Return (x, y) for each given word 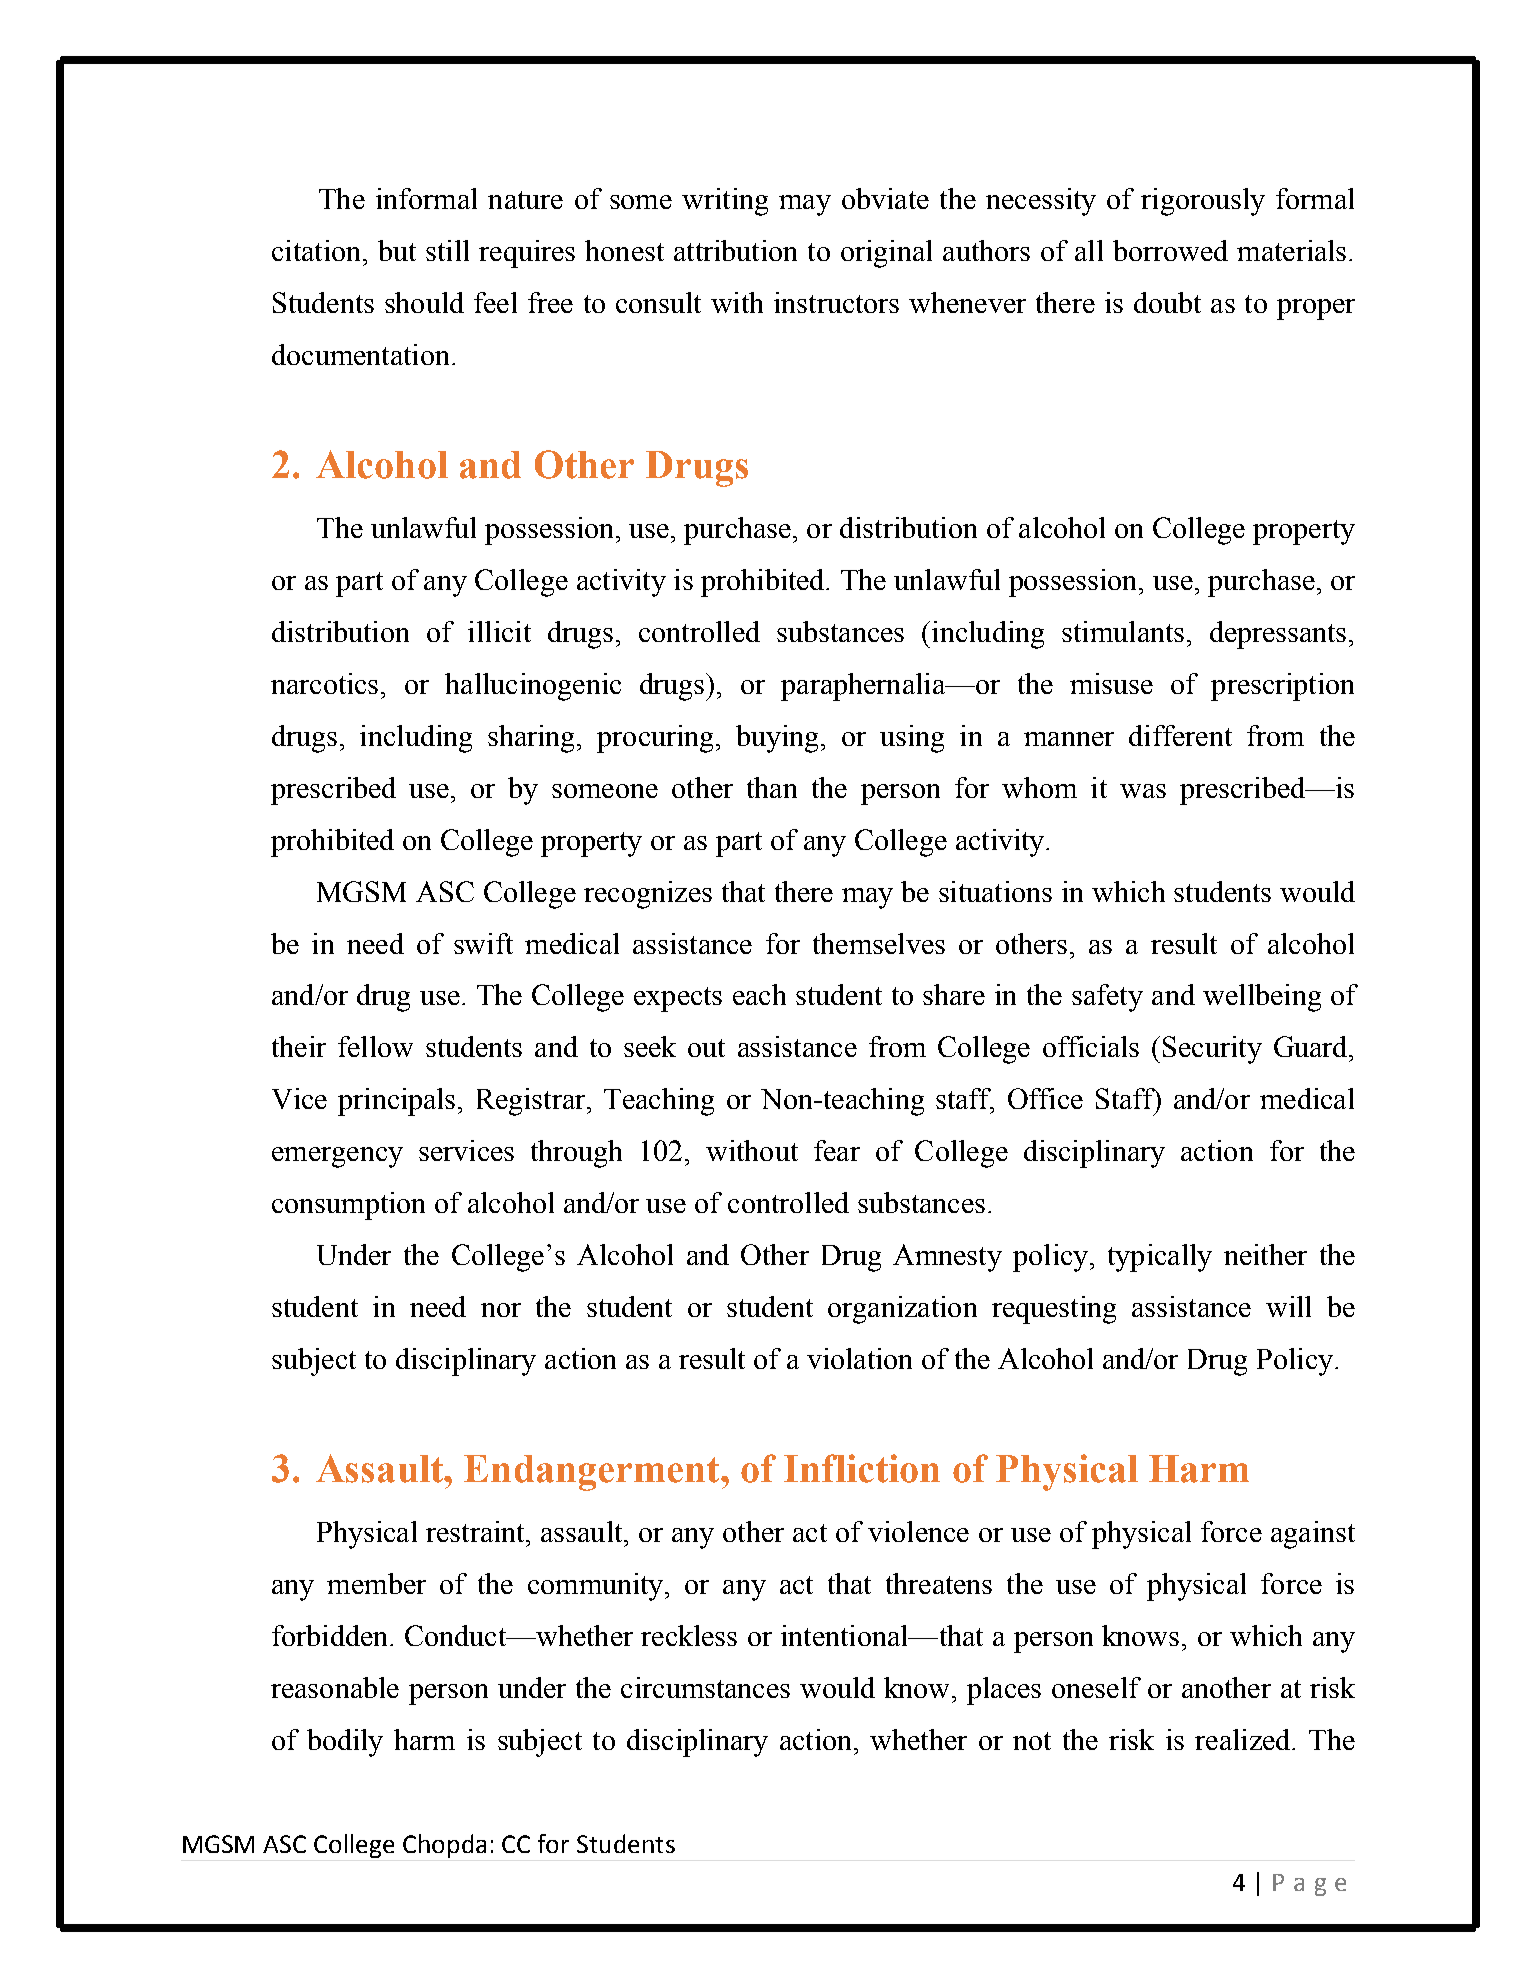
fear (837, 1150)
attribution (735, 250)
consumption (348, 1206)
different (1180, 735)
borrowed (1170, 250)
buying (777, 739)
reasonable (335, 1687)
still (447, 250)
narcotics (324, 683)
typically (1160, 1258)
